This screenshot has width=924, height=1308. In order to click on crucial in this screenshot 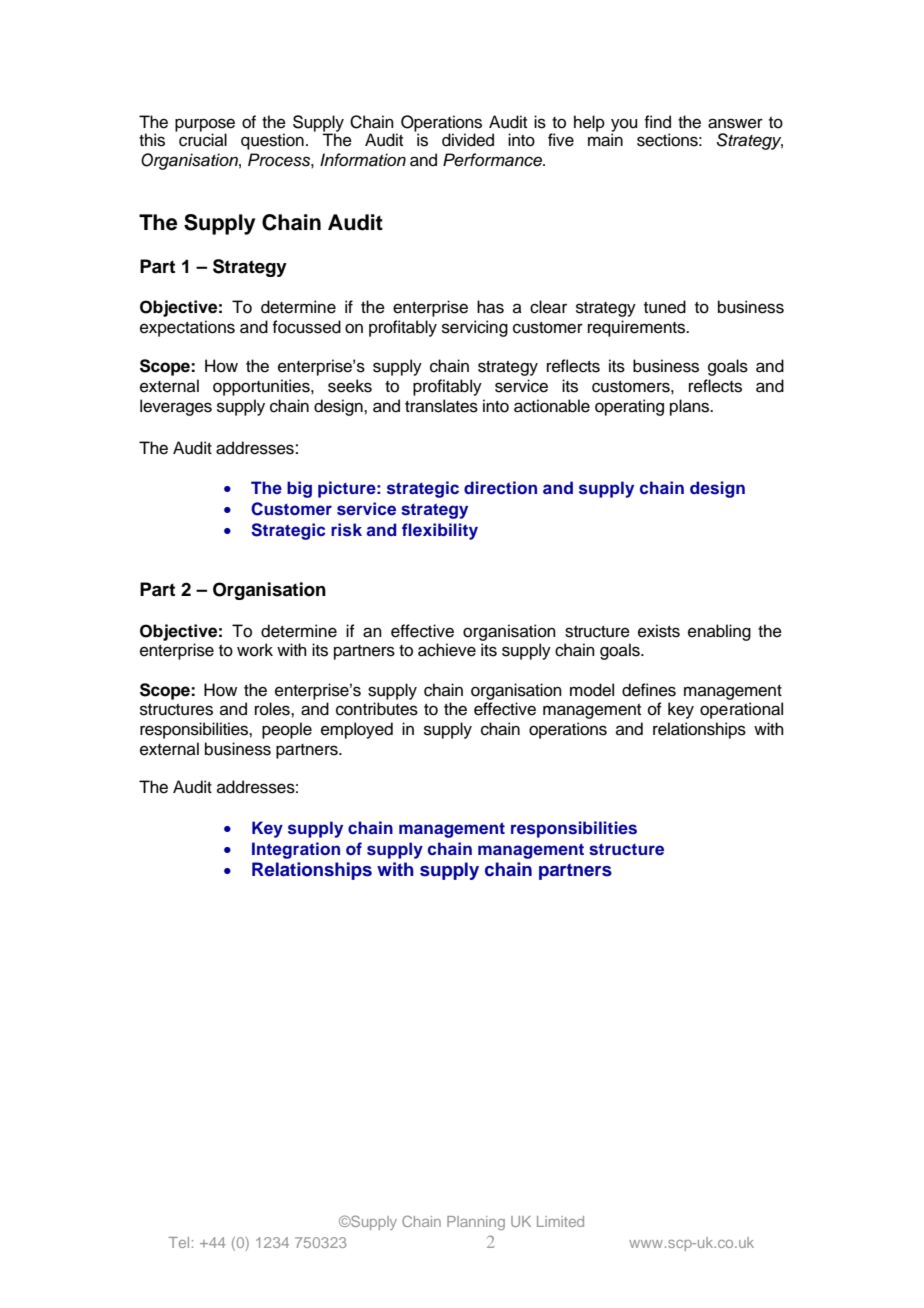, I will do `click(203, 139)`.
